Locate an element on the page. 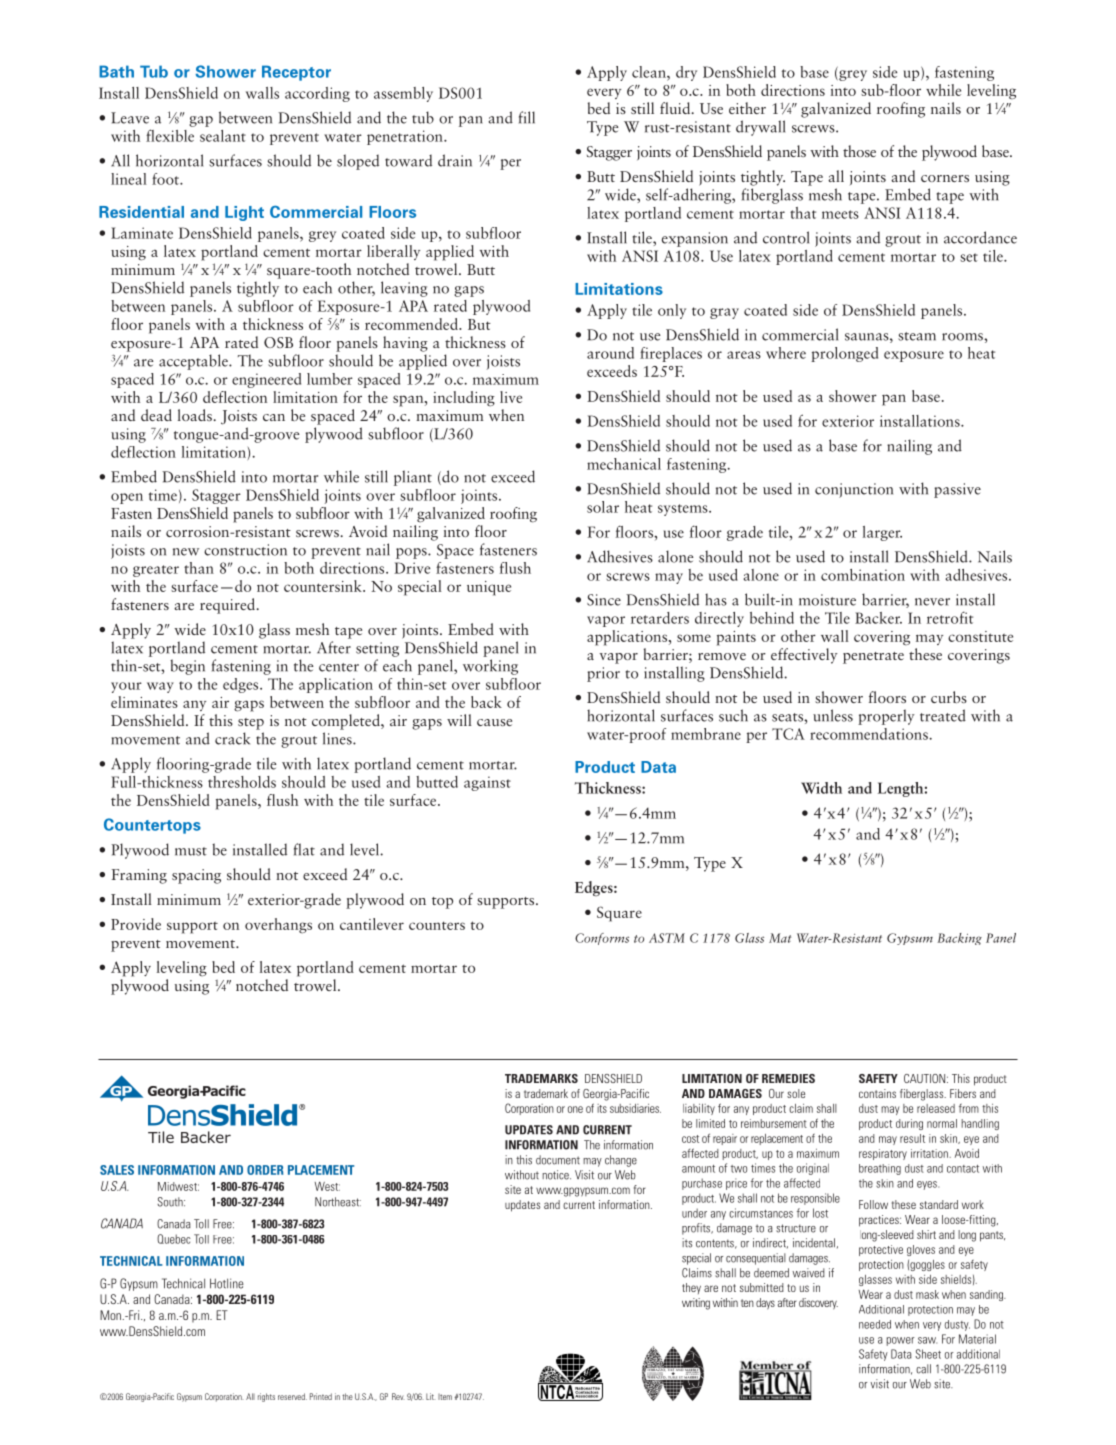 This image has height=1445, width=1116. cause is located at coordinates (494, 722).
